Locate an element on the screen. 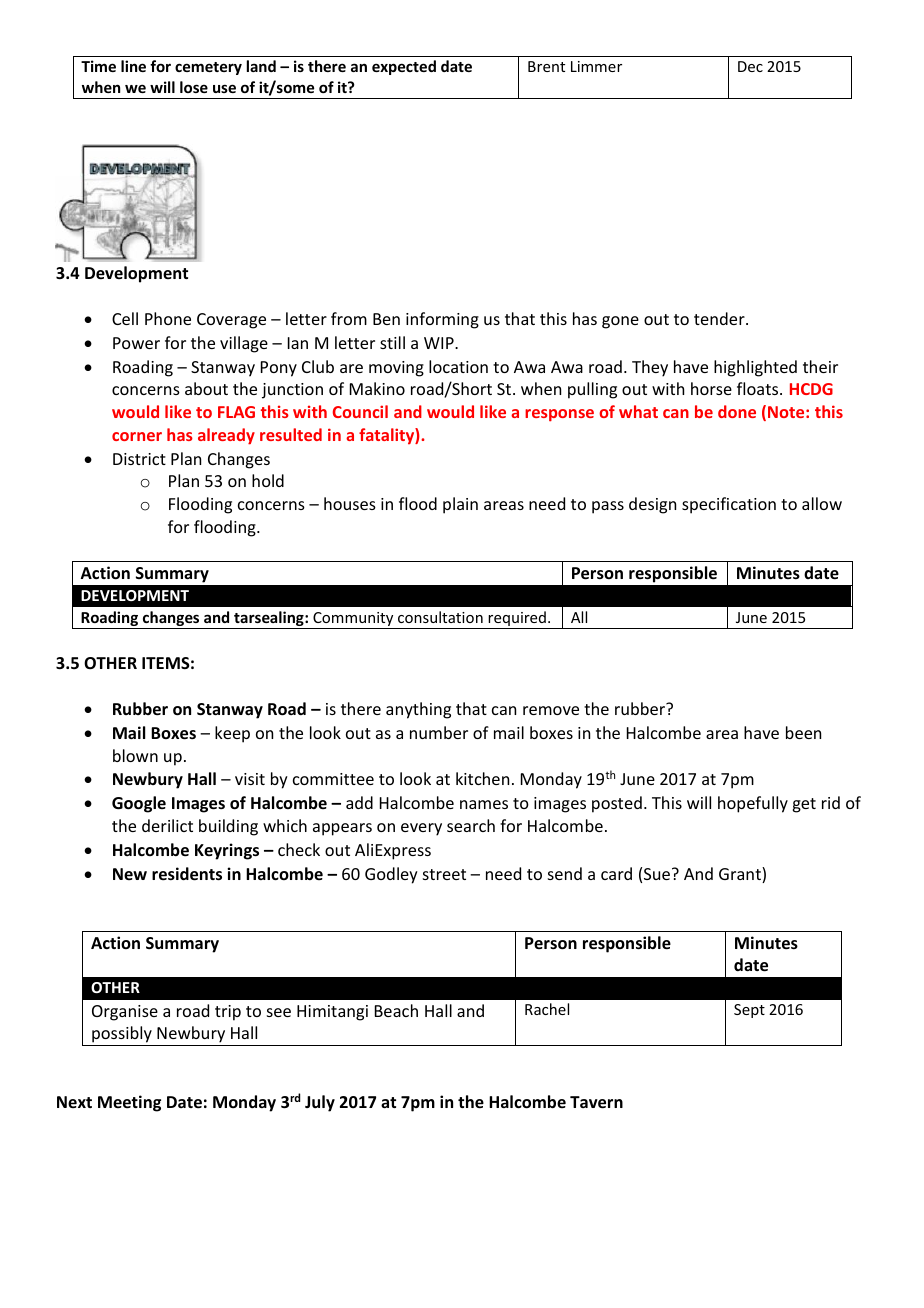 The image size is (924, 1308). Dec is located at coordinates (750, 66).
